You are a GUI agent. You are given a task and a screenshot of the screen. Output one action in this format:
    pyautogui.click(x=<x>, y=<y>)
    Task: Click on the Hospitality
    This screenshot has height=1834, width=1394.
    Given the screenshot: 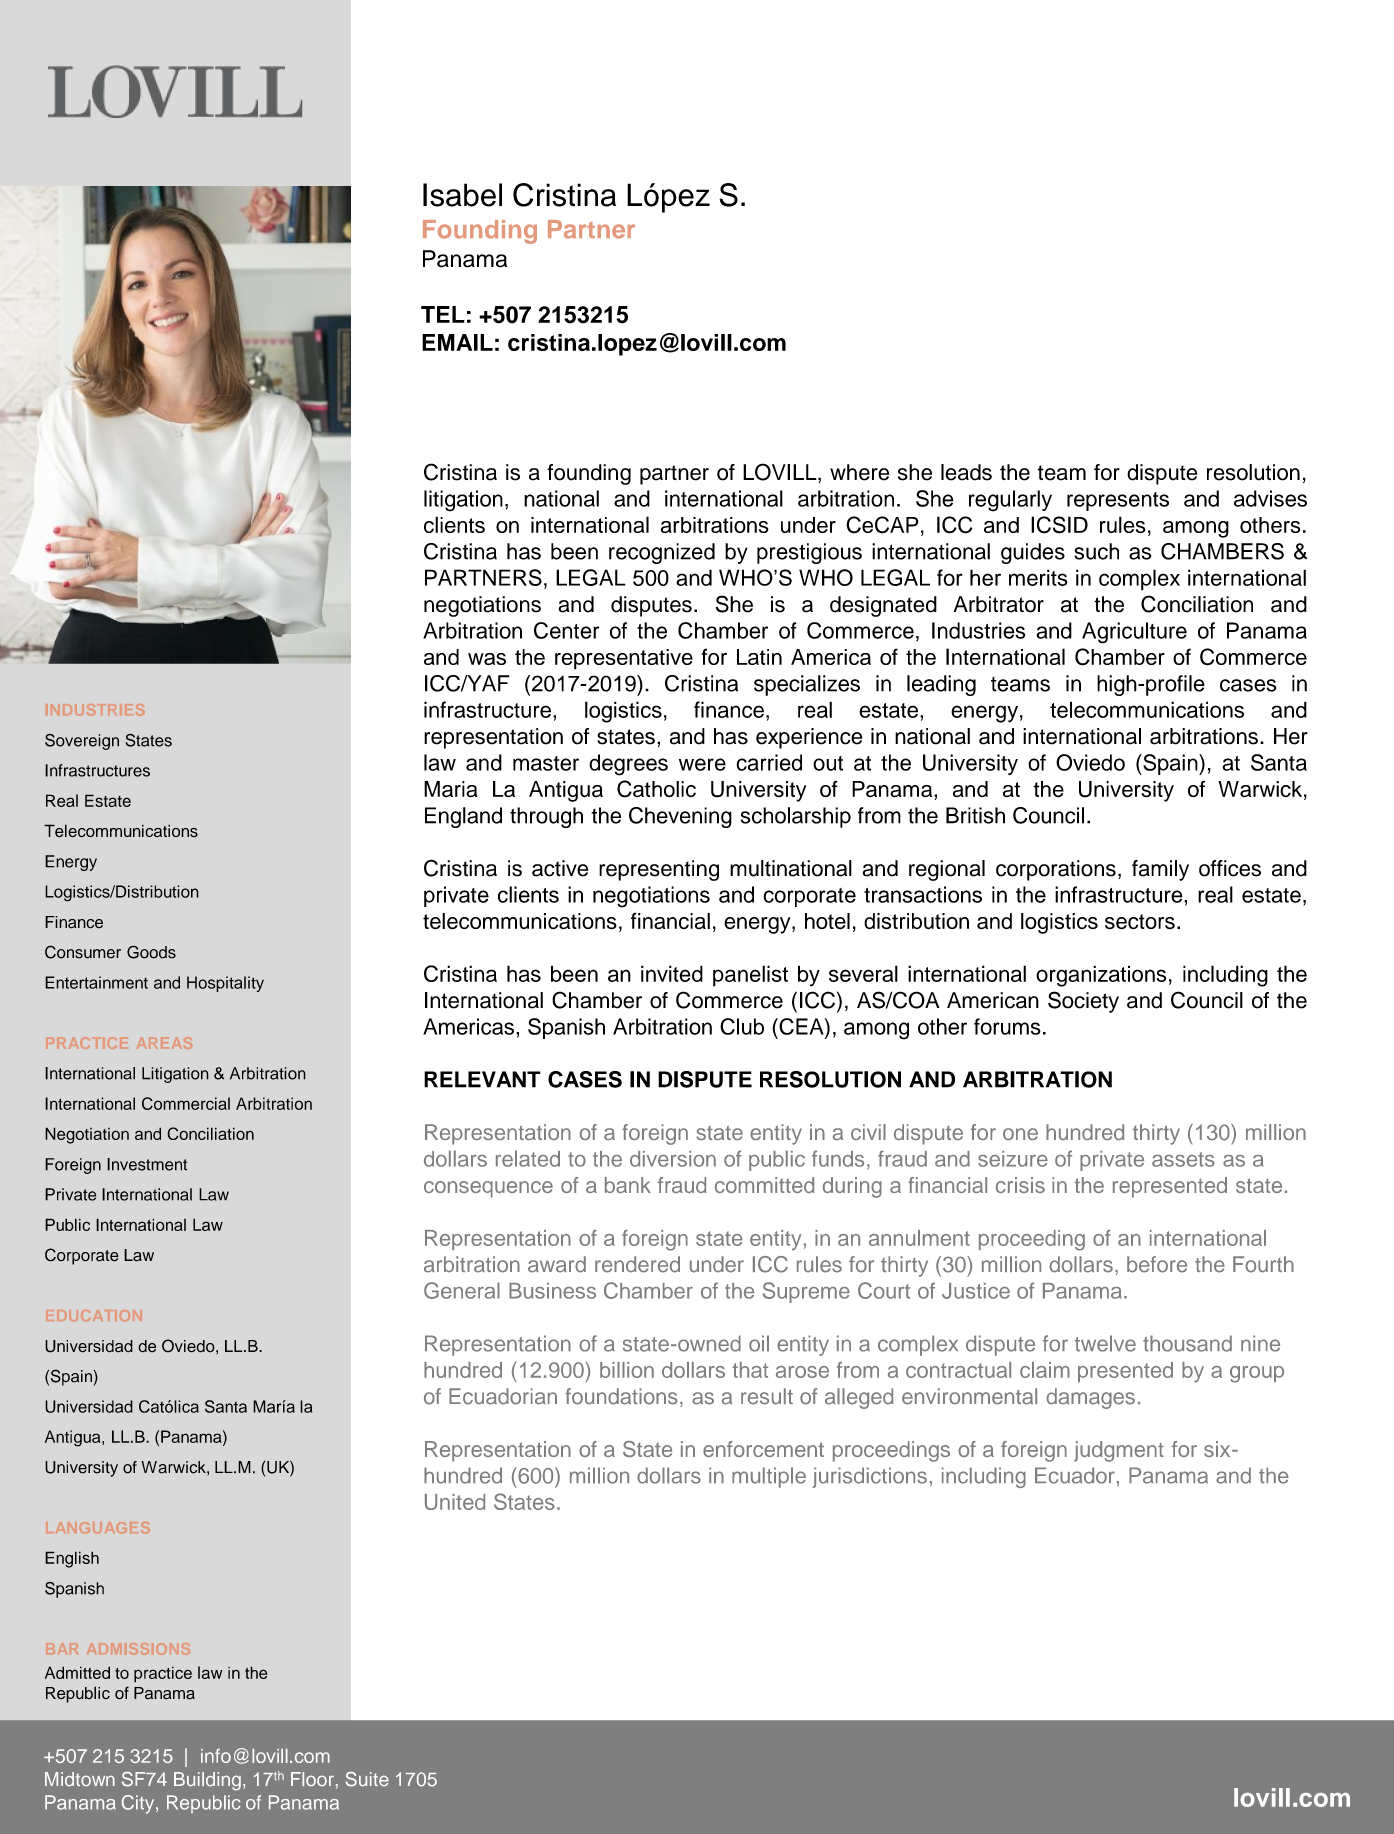 What is the action you would take?
    pyautogui.click(x=225, y=984)
